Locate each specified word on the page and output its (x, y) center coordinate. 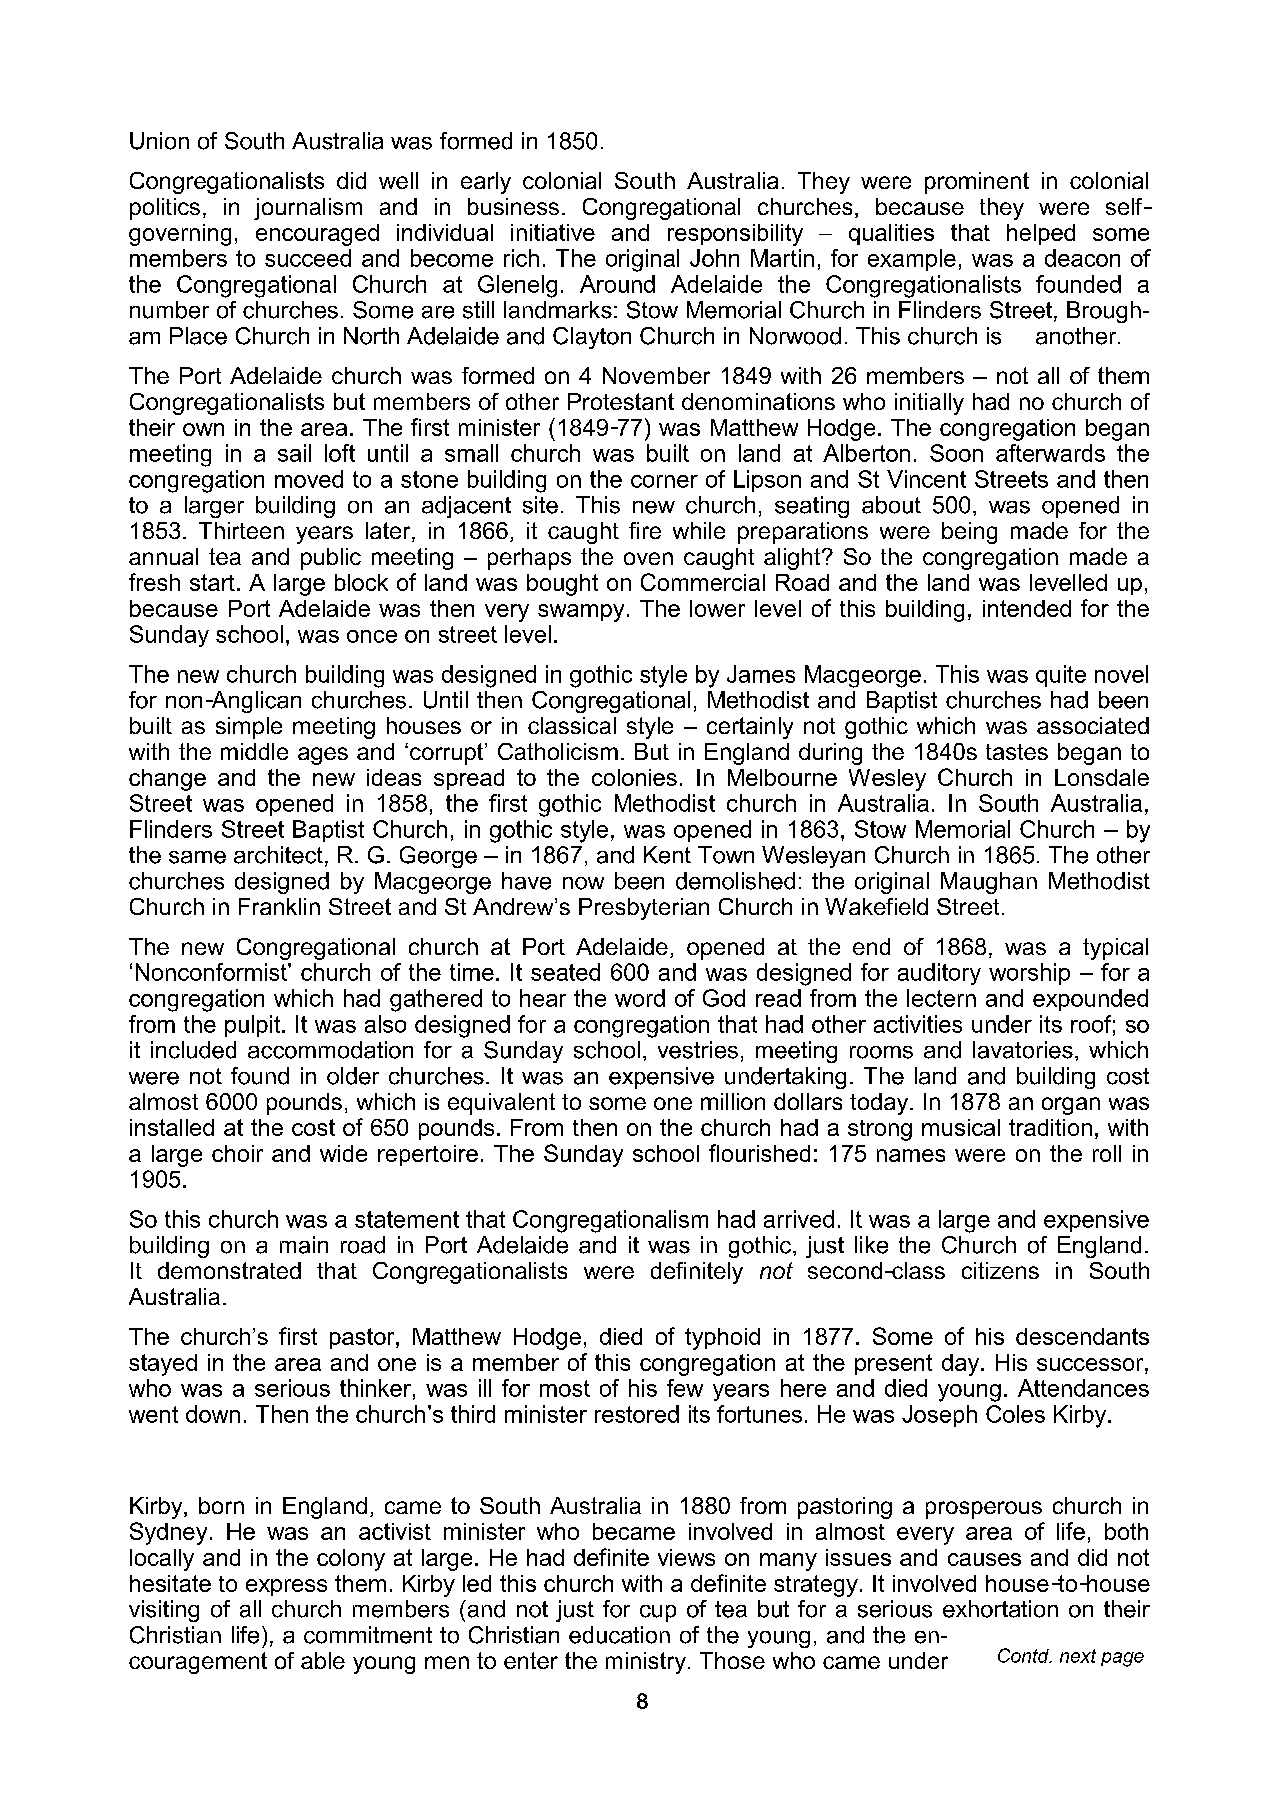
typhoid (722, 1339)
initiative (553, 232)
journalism (308, 209)
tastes (1017, 752)
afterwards (1050, 453)
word (640, 998)
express (286, 1587)
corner (664, 481)
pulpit (254, 1026)
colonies (634, 777)
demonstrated (229, 1270)
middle (254, 751)
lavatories (1023, 1050)
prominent (977, 183)
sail (294, 453)
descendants (1082, 1336)
